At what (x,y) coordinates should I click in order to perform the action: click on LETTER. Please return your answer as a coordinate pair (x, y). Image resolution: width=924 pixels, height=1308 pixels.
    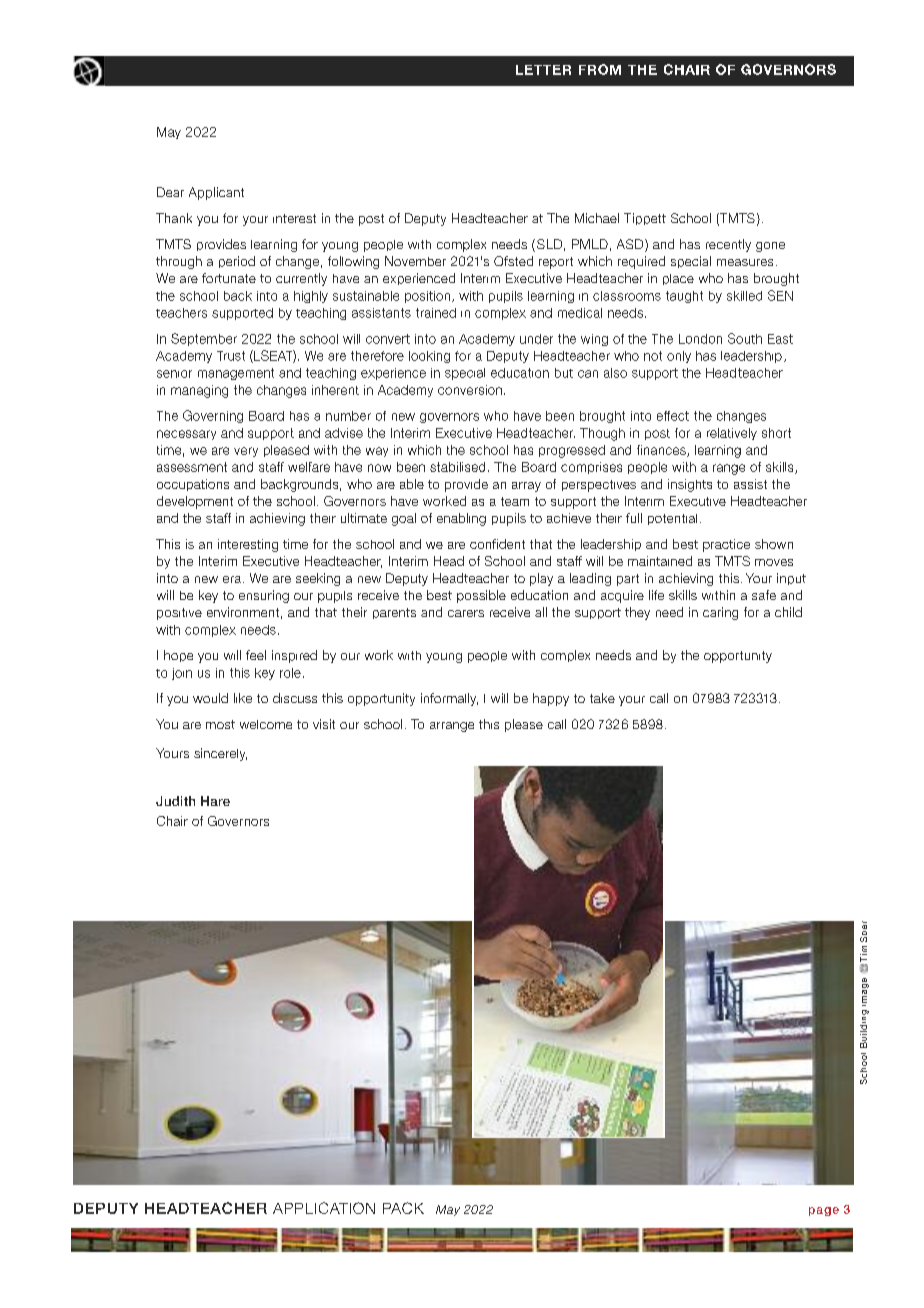
    Looking at the image, I should click on (543, 70).
